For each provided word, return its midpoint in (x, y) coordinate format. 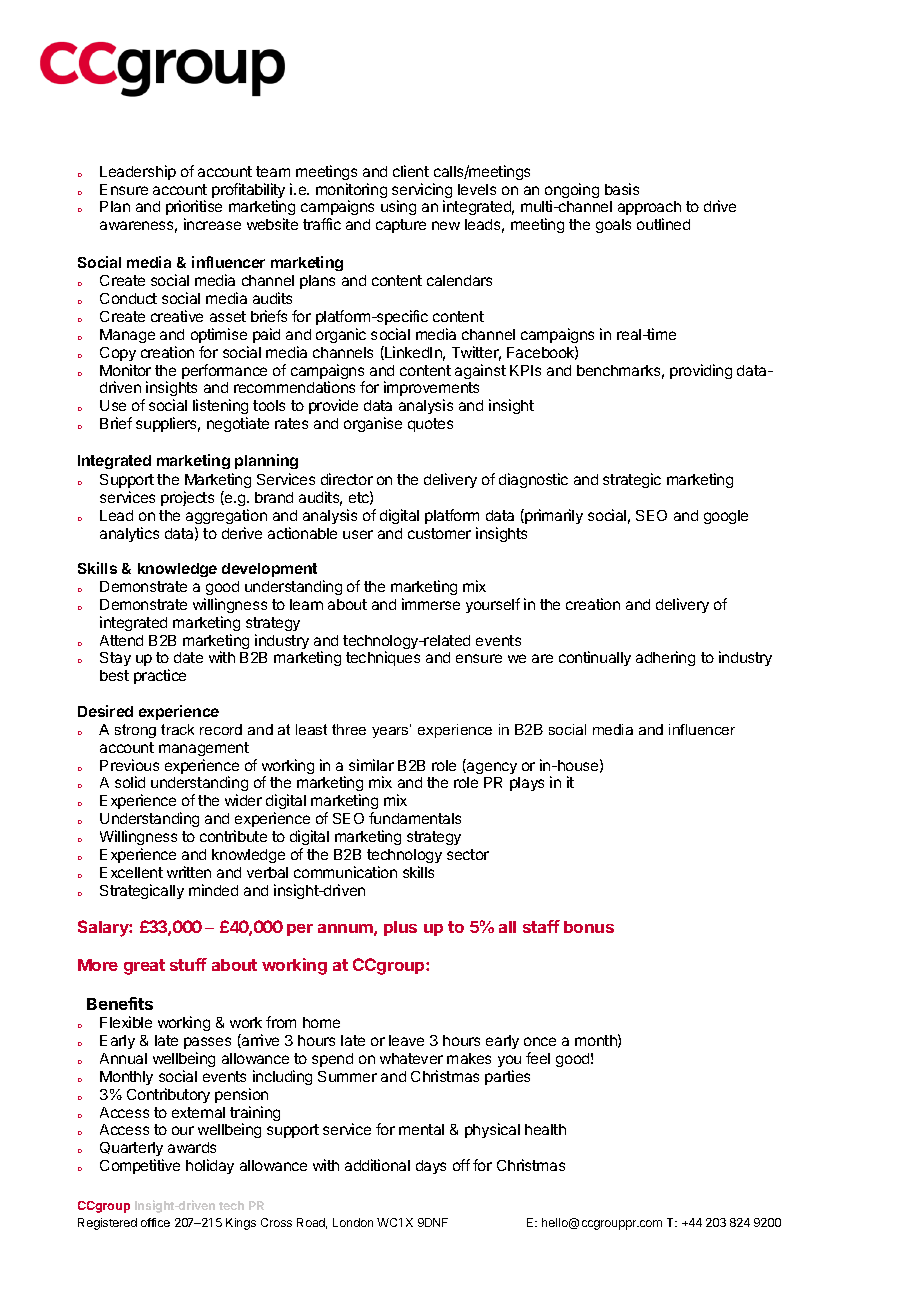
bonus (589, 927)
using (398, 207)
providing (701, 371)
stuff (188, 964)
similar (371, 765)
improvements (431, 390)
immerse (431, 604)
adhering (665, 658)
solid (130, 782)
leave (406, 1040)
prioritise (194, 209)
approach (649, 210)
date (188, 657)
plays (527, 784)
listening (220, 408)
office (155, 1222)
